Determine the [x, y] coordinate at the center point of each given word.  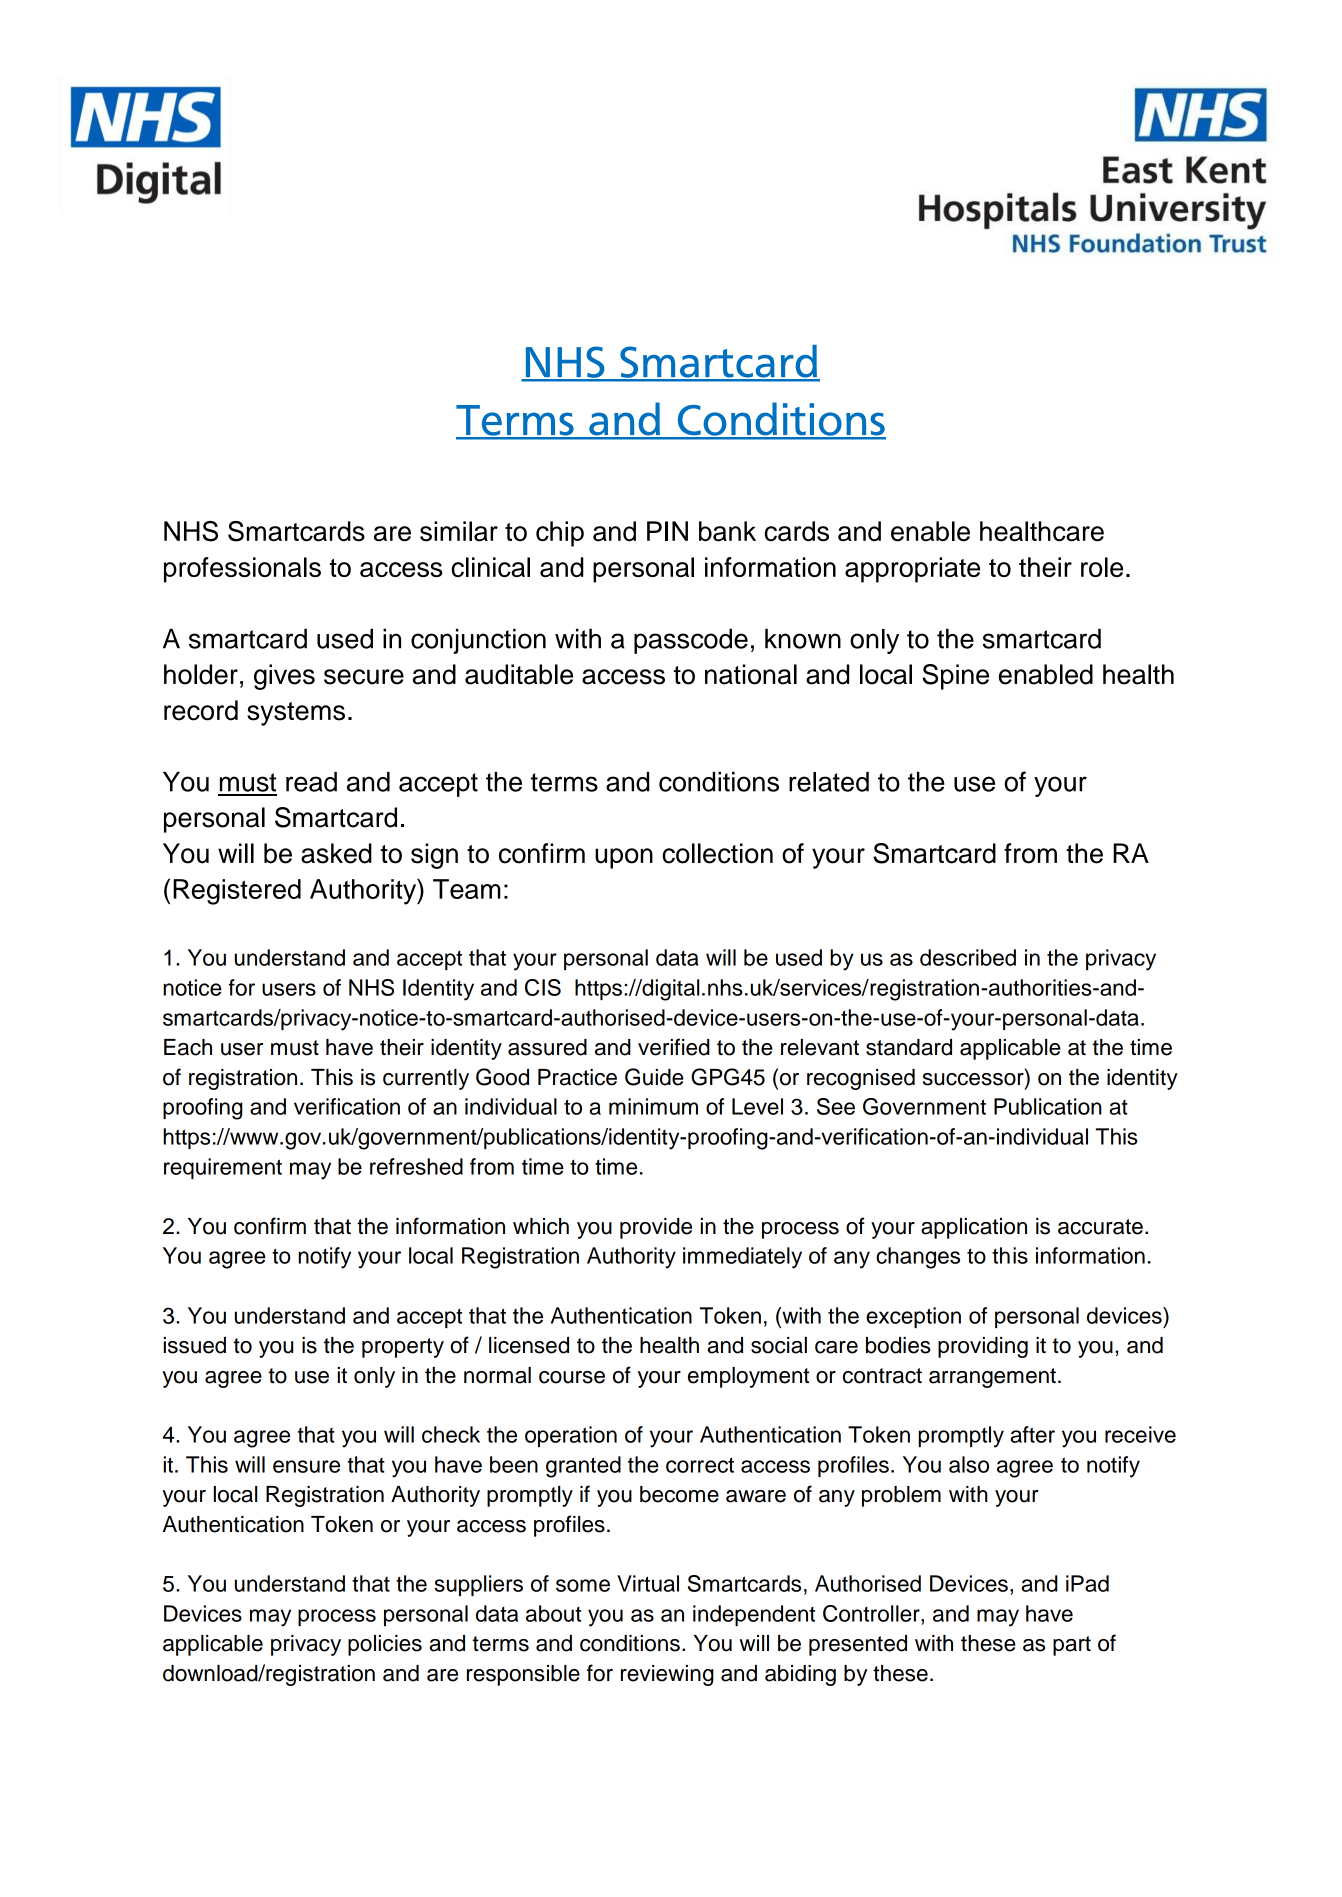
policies [385, 1645]
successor [974, 1079]
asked [336, 853]
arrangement [992, 1378]
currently [426, 1079]
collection [717, 853]
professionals [242, 570]
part [1072, 1646]
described [968, 957]
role [1102, 567]
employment [748, 1377]
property [403, 1348]
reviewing [667, 1675]
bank [727, 531]
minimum [653, 1106]
